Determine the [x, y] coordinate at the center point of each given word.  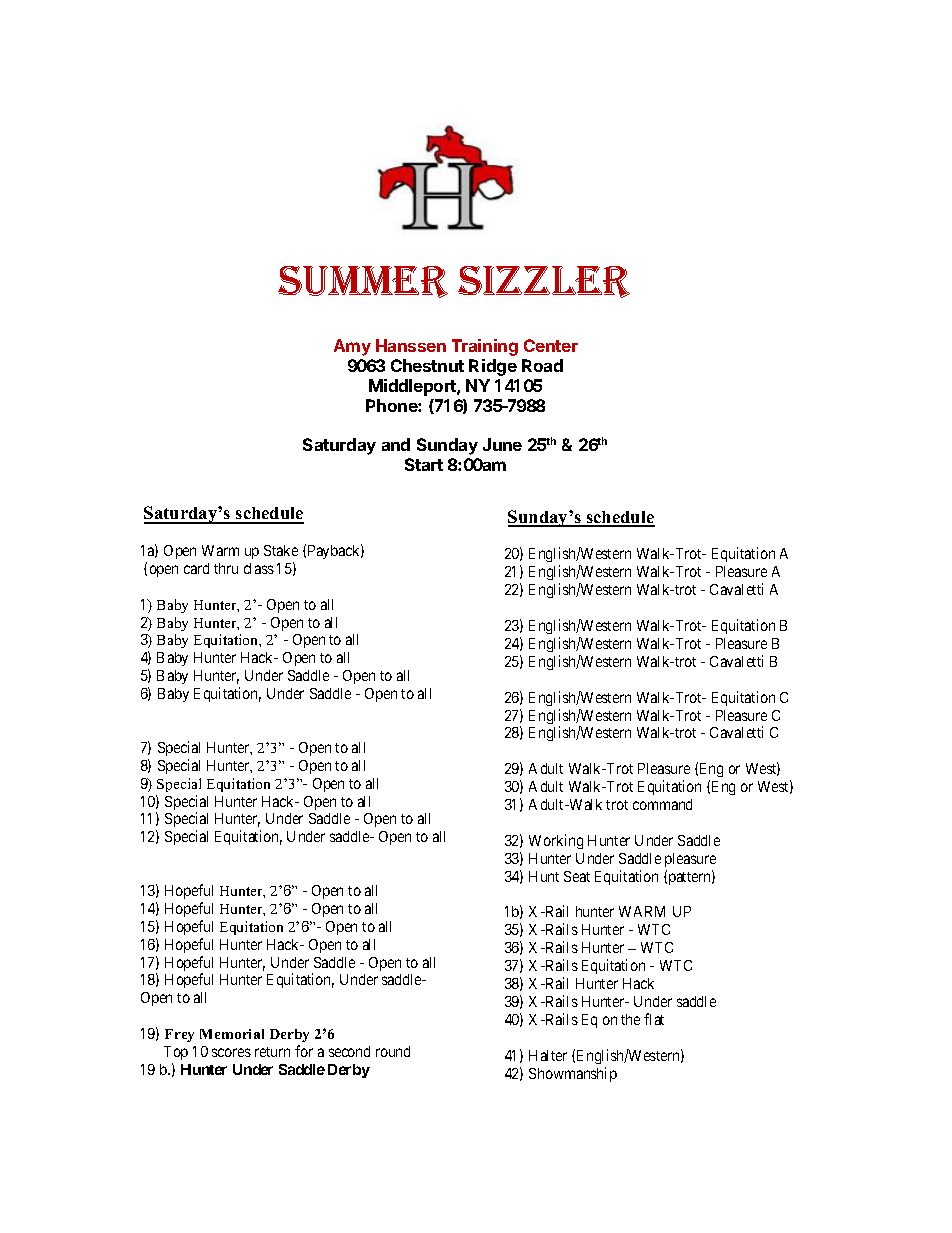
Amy [352, 347]
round [393, 1051]
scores [231, 1052]
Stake [281, 550]
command [662, 804]
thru [226, 568]
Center [551, 345]
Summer [363, 282]
